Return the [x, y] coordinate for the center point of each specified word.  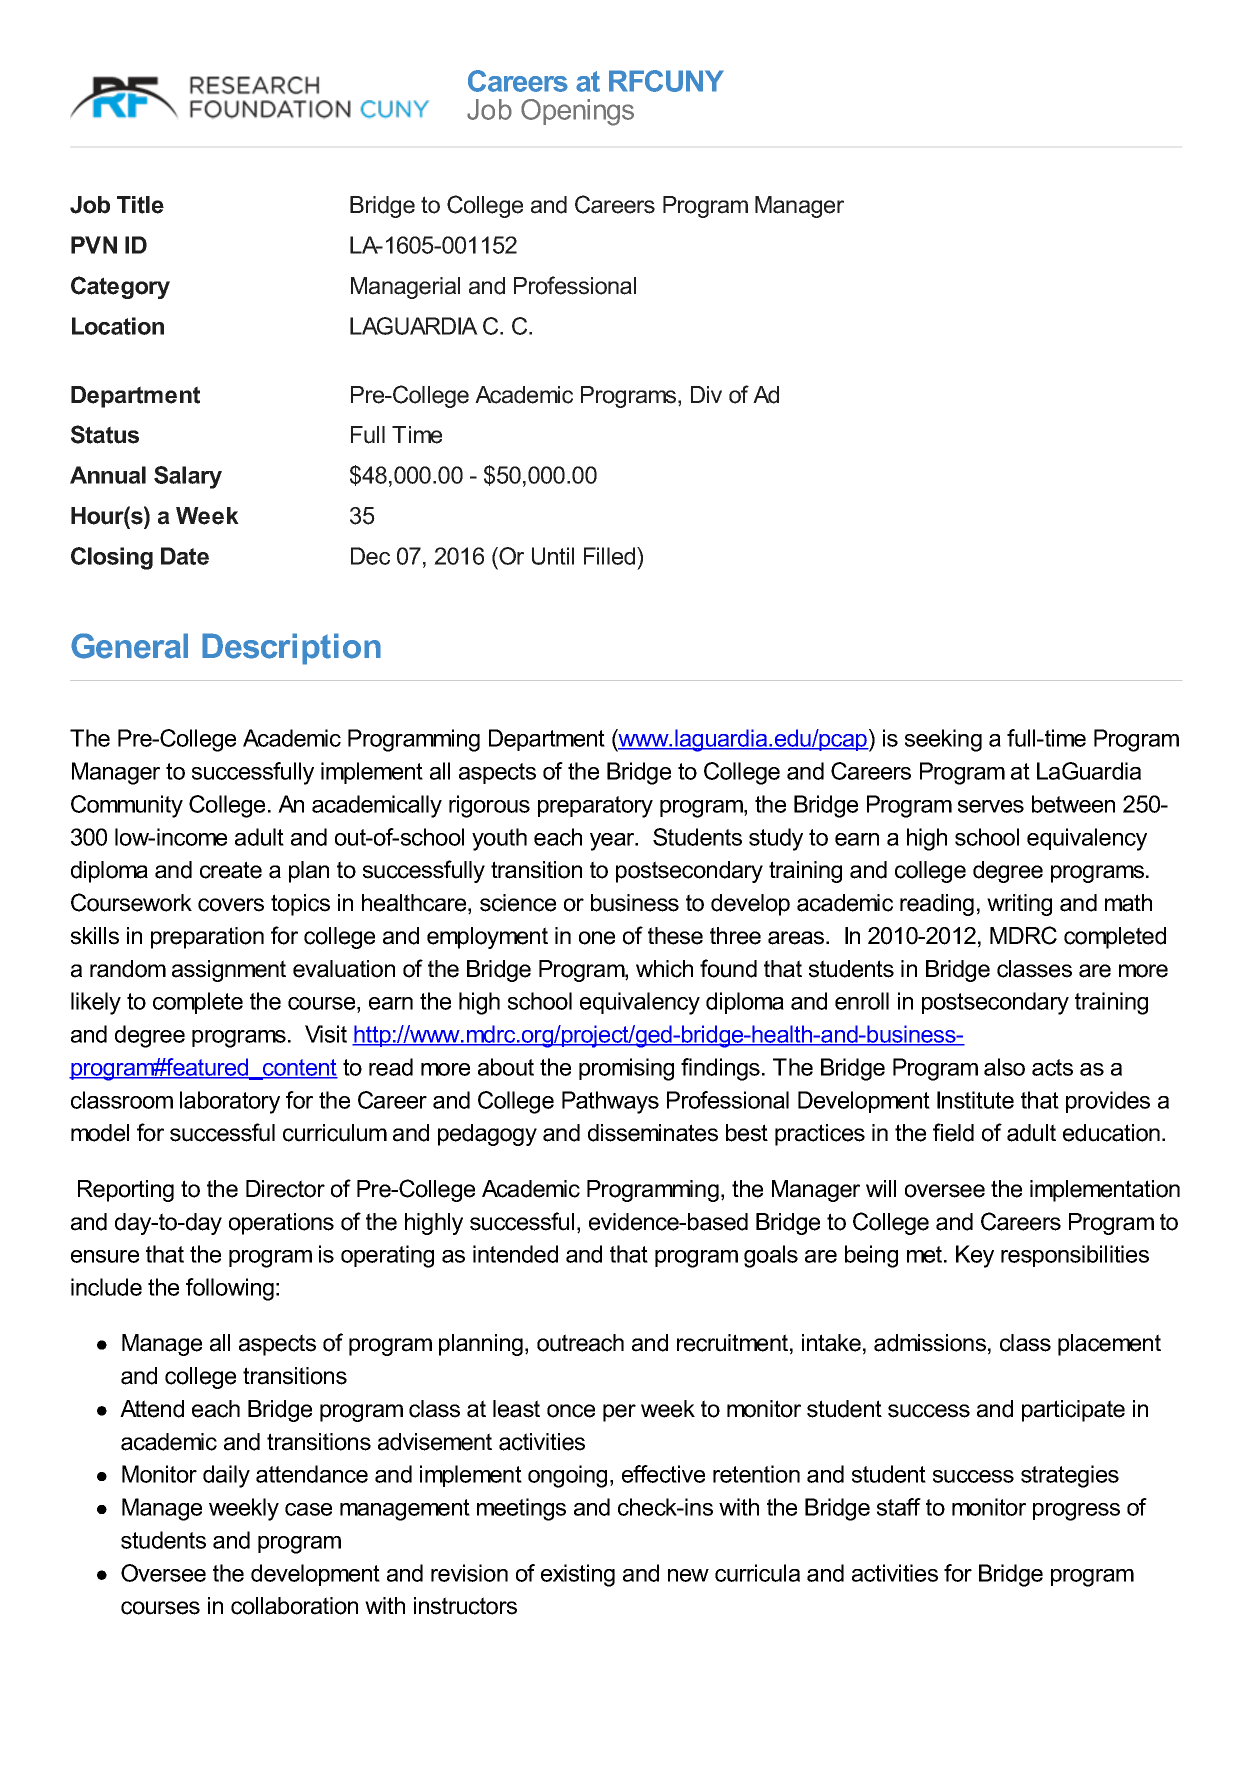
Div [706, 394]
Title [140, 205]
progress [1076, 1512]
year [613, 842]
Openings [577, 112]
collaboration [294, 1606]
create [231, 870]
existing [578, 1575]
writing [1019, 905]
